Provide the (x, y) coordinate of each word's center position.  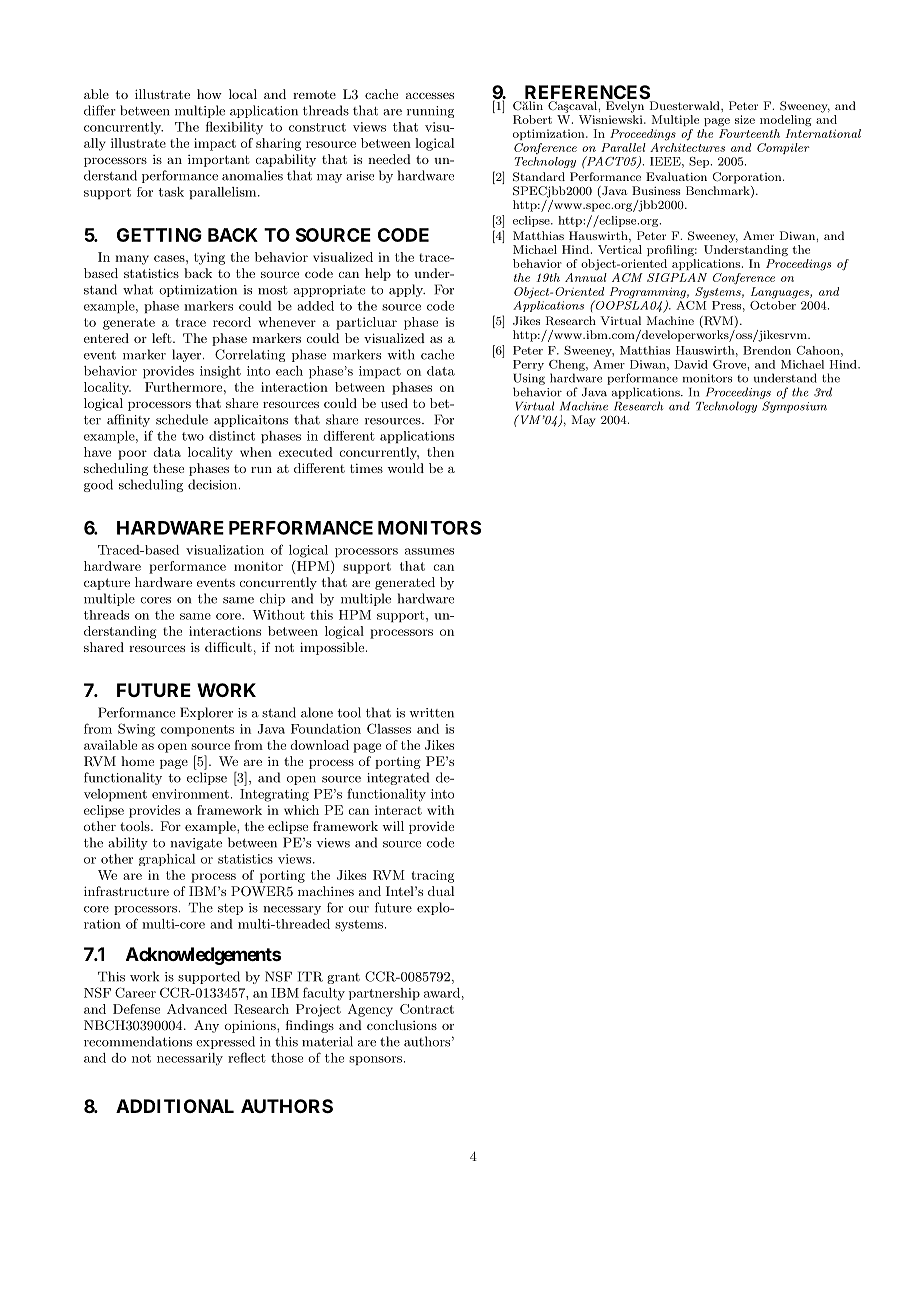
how (209, 94)
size (745, 119)
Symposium (794, 407)
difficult (228, 647)
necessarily (190, 1059)
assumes (429, 551)
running (430, 112)
